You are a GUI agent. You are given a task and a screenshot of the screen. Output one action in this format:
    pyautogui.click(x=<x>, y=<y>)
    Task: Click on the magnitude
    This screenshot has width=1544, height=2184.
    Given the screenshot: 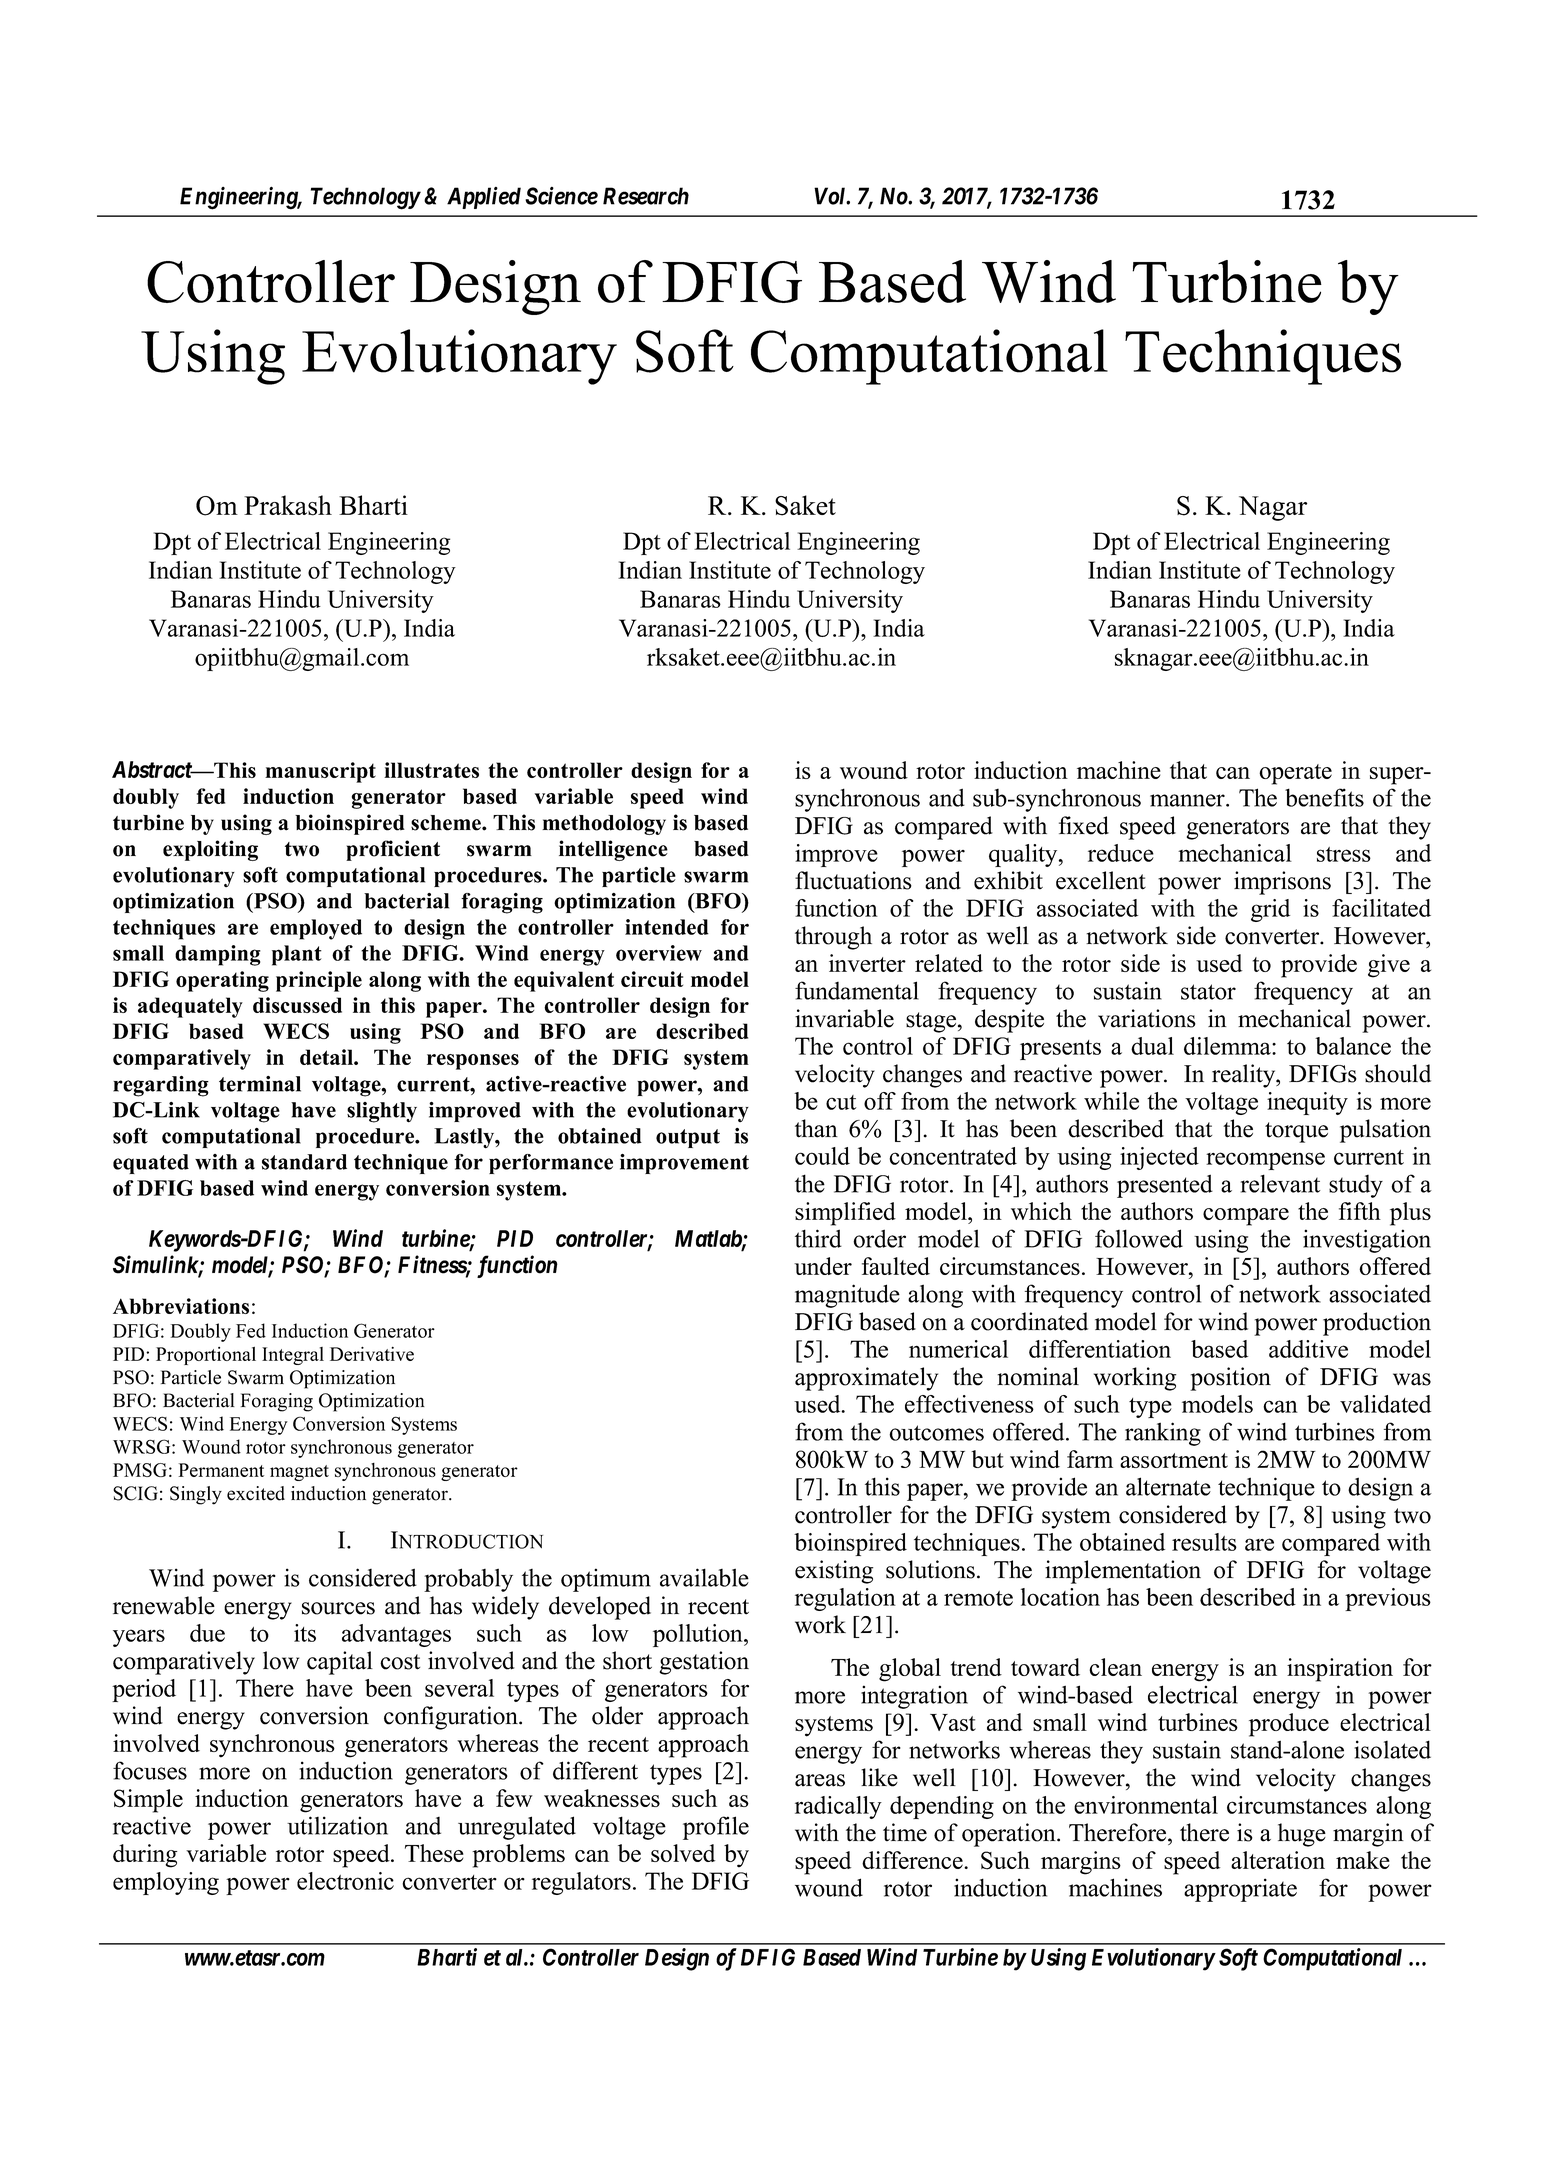 What is the action you would take?
    pyautogui.click(x=847, y=1296)
